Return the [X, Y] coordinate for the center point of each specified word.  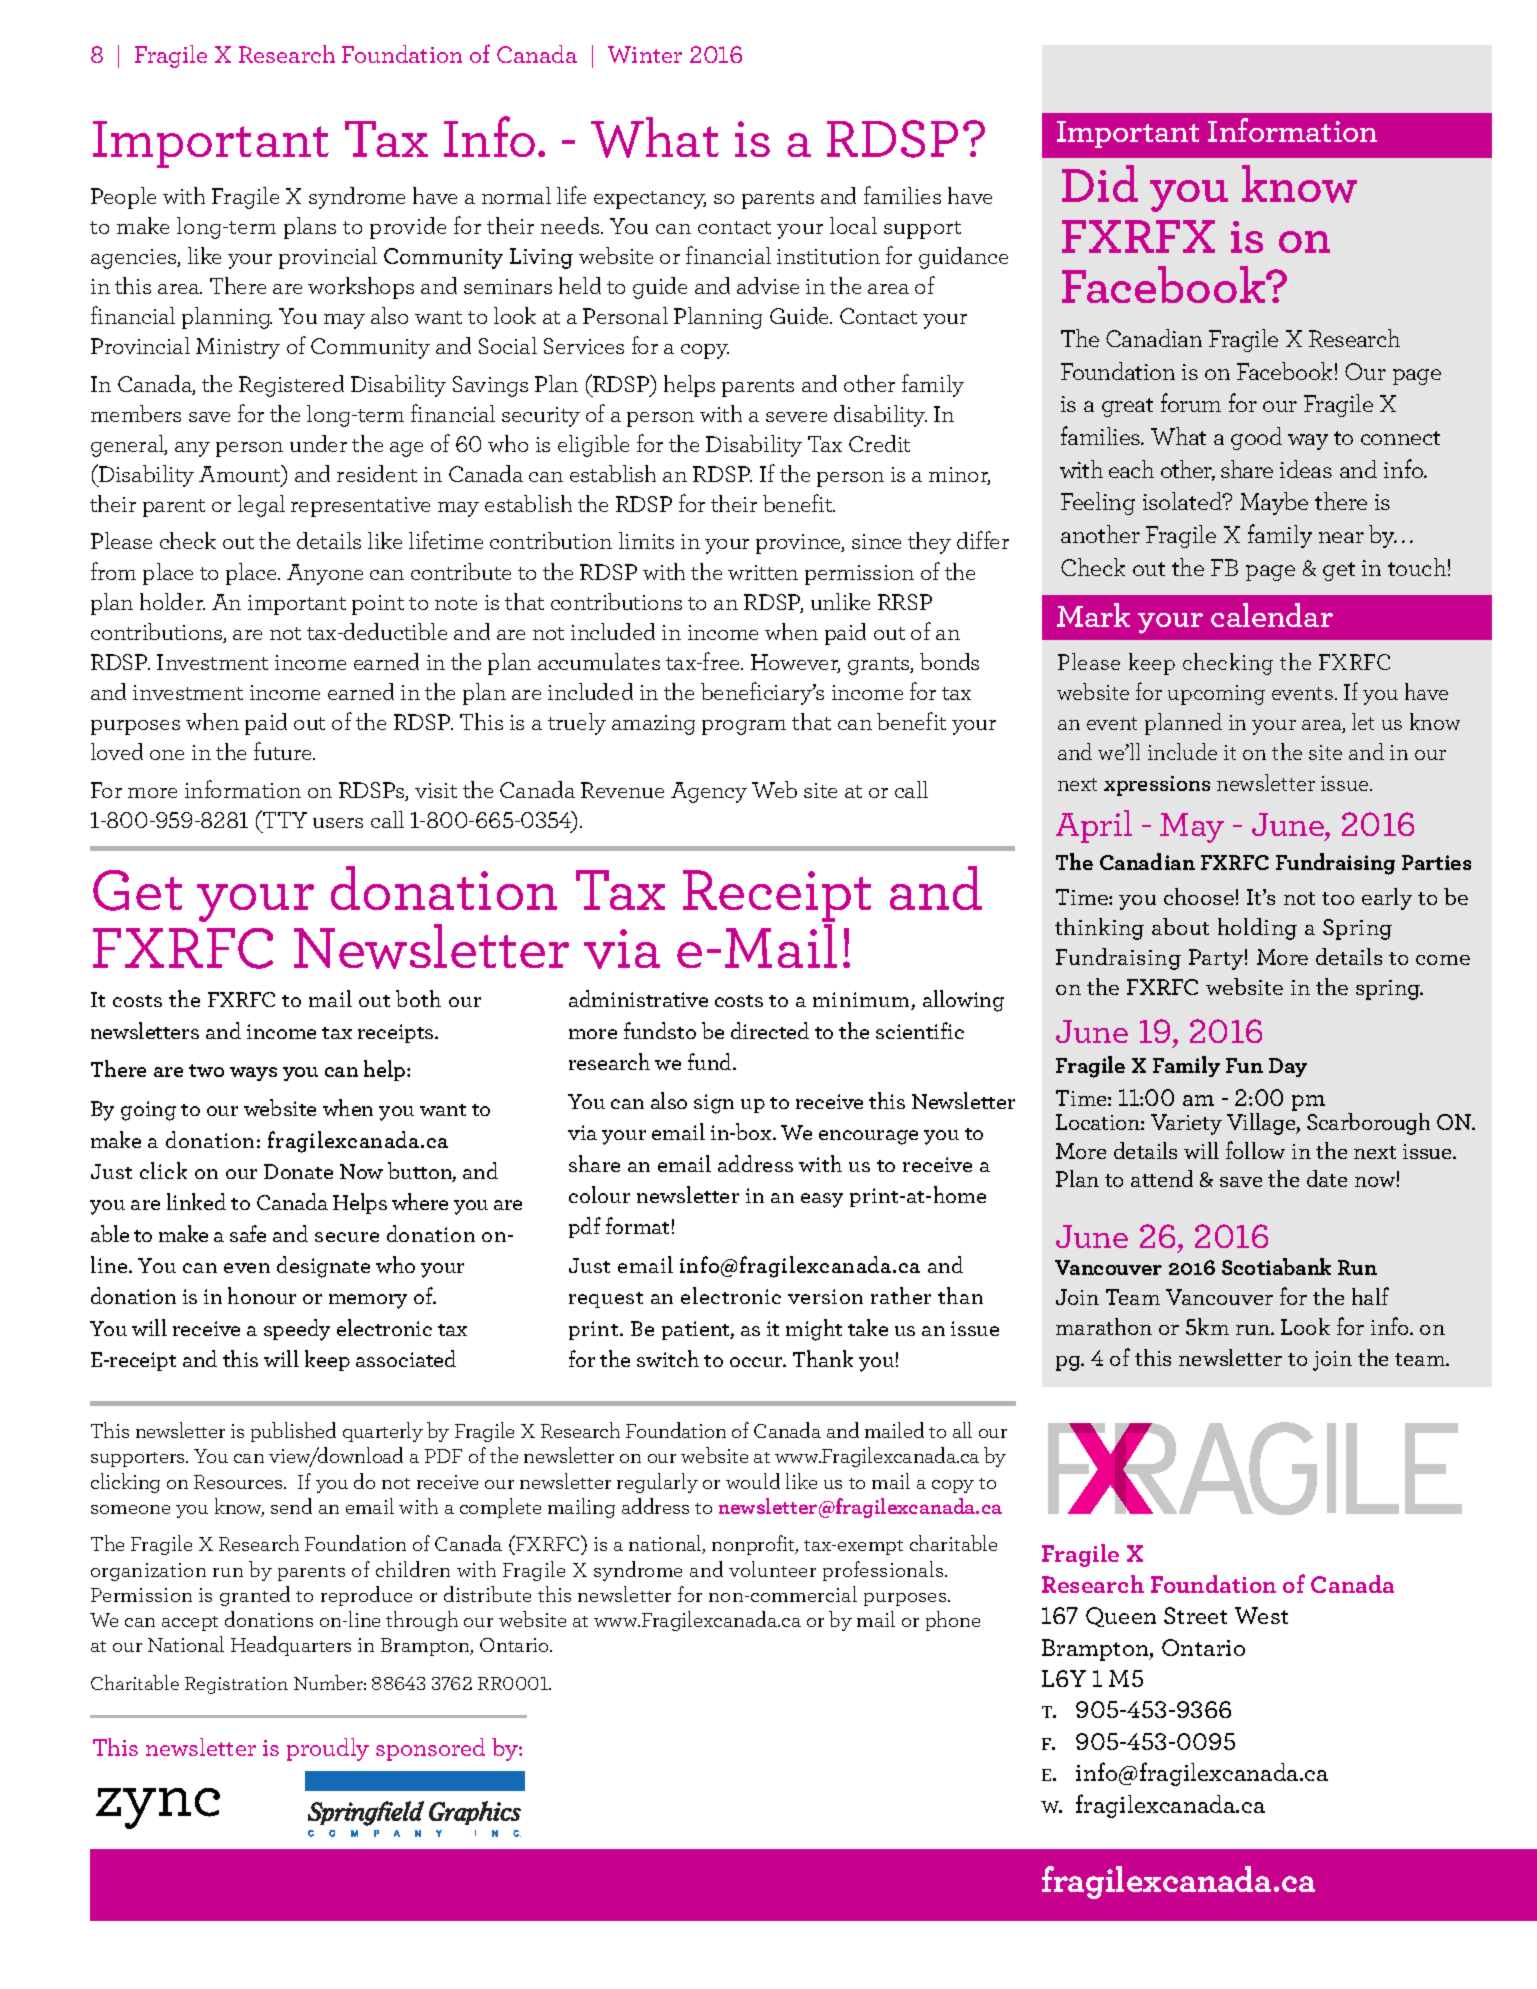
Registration [236, 1685]
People [123, 198]
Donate [298, 1171]
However [795, 663]
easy [822, 1200]
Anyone [325, 574]
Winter [645, 54]
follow [1255, 1150]
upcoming [1216, 695]
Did [1100, 183]
